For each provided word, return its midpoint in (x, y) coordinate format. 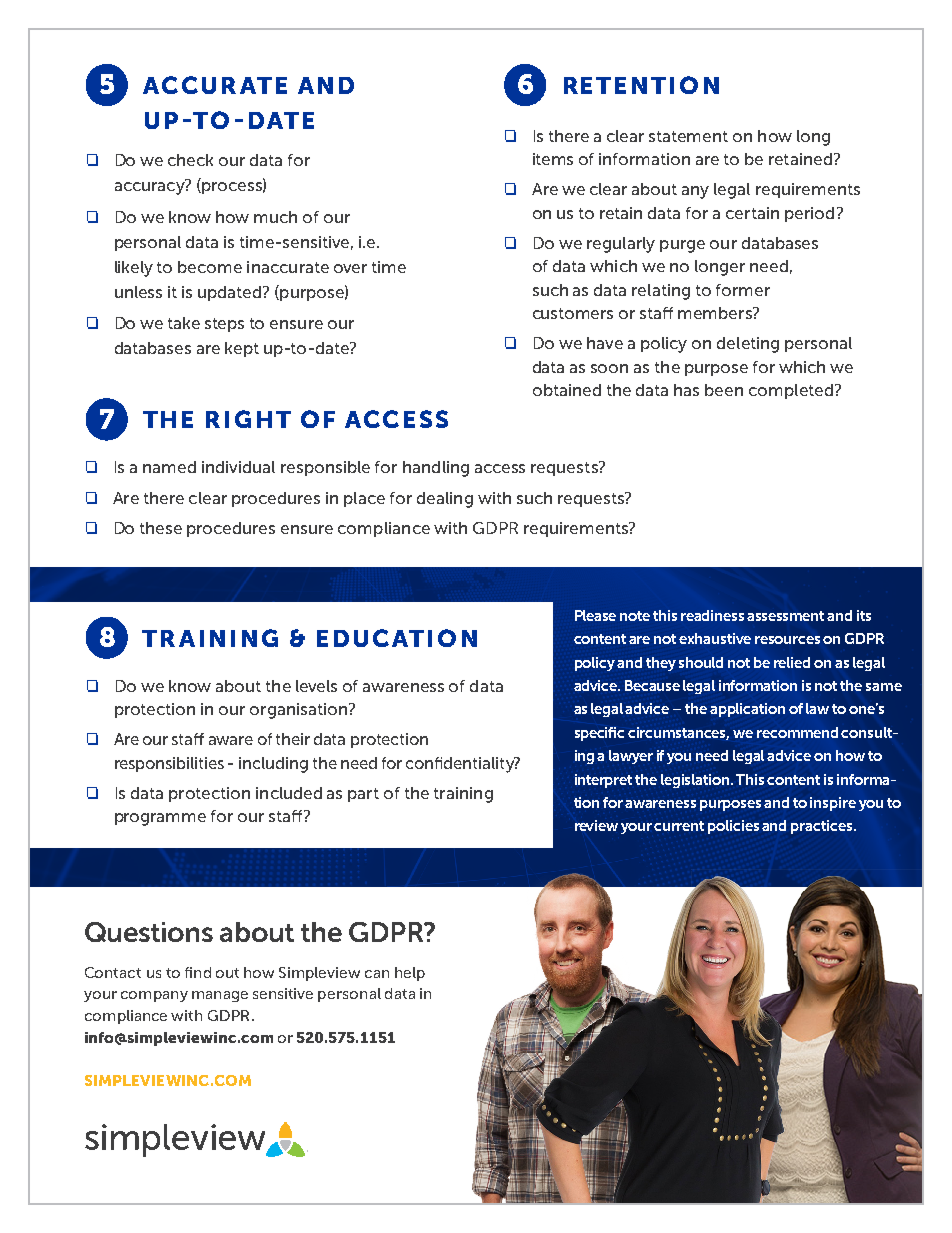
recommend (797, 732)
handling (436, 469)
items (553, 159)
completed (791, 391)
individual (238, 467)
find (198, 972)
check (190, 160)
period (809, 214)
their (293, 739)
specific (599, 734)
